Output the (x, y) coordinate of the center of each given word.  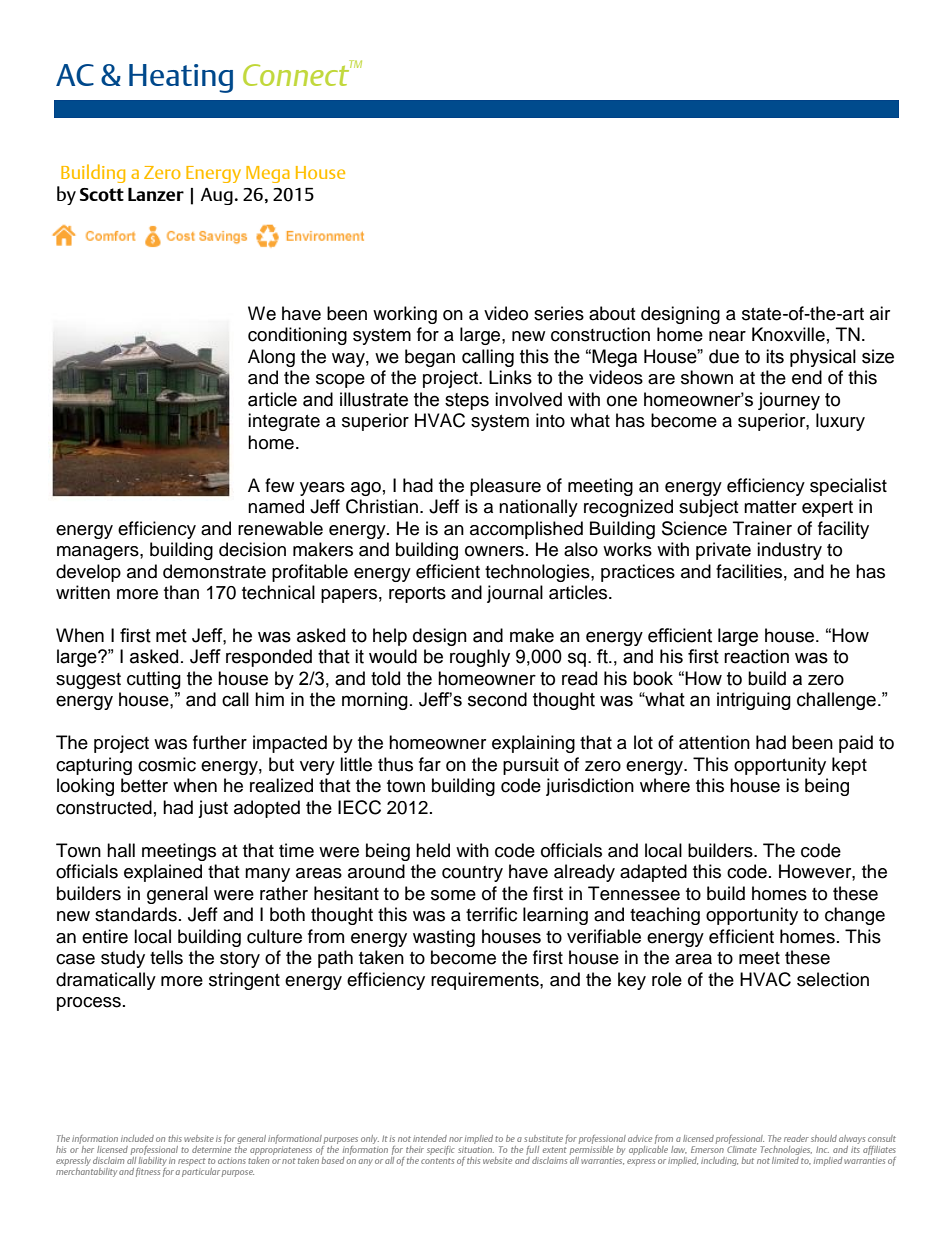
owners (494, 551)
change (855, 916)
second (497, 699)
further (220, 742)
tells (166, 957)
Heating (181, 78)
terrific (491, 914)
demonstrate (214, 571)
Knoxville (788, 334)
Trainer (762, 528)
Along (271, 358)
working (405, 315)
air (880, 313)
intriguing (754, 701)
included (137, 1138)
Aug (217, 196)
